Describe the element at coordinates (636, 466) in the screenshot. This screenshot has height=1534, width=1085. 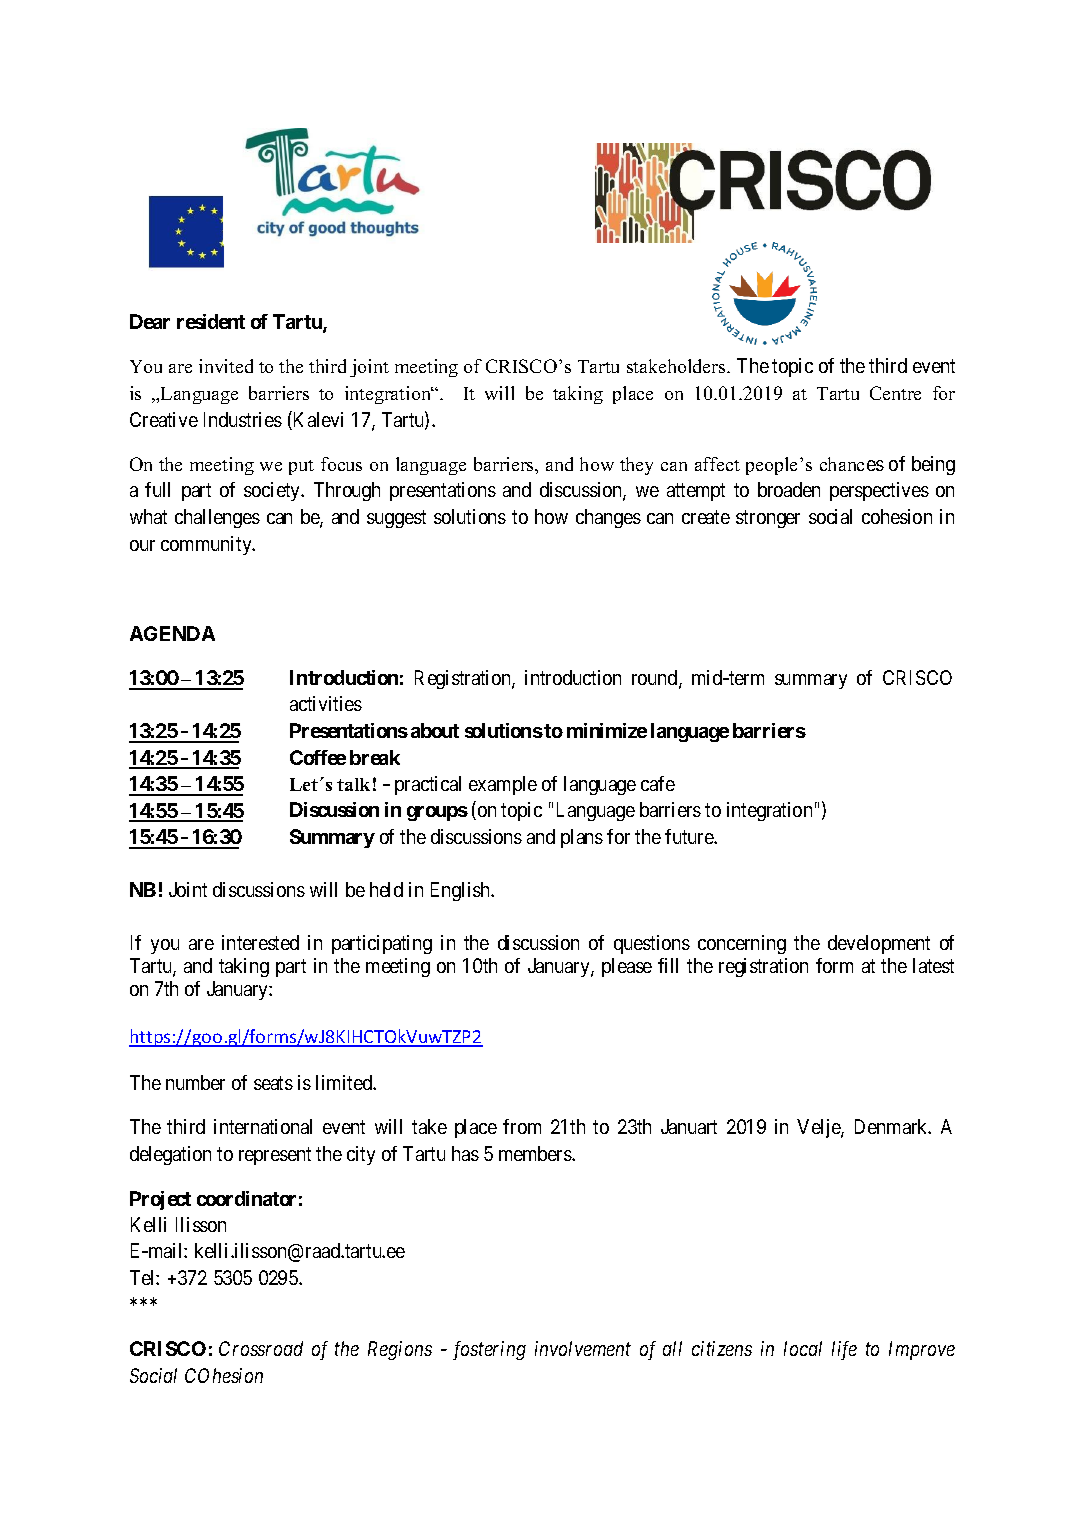
I see `they` at that location.
